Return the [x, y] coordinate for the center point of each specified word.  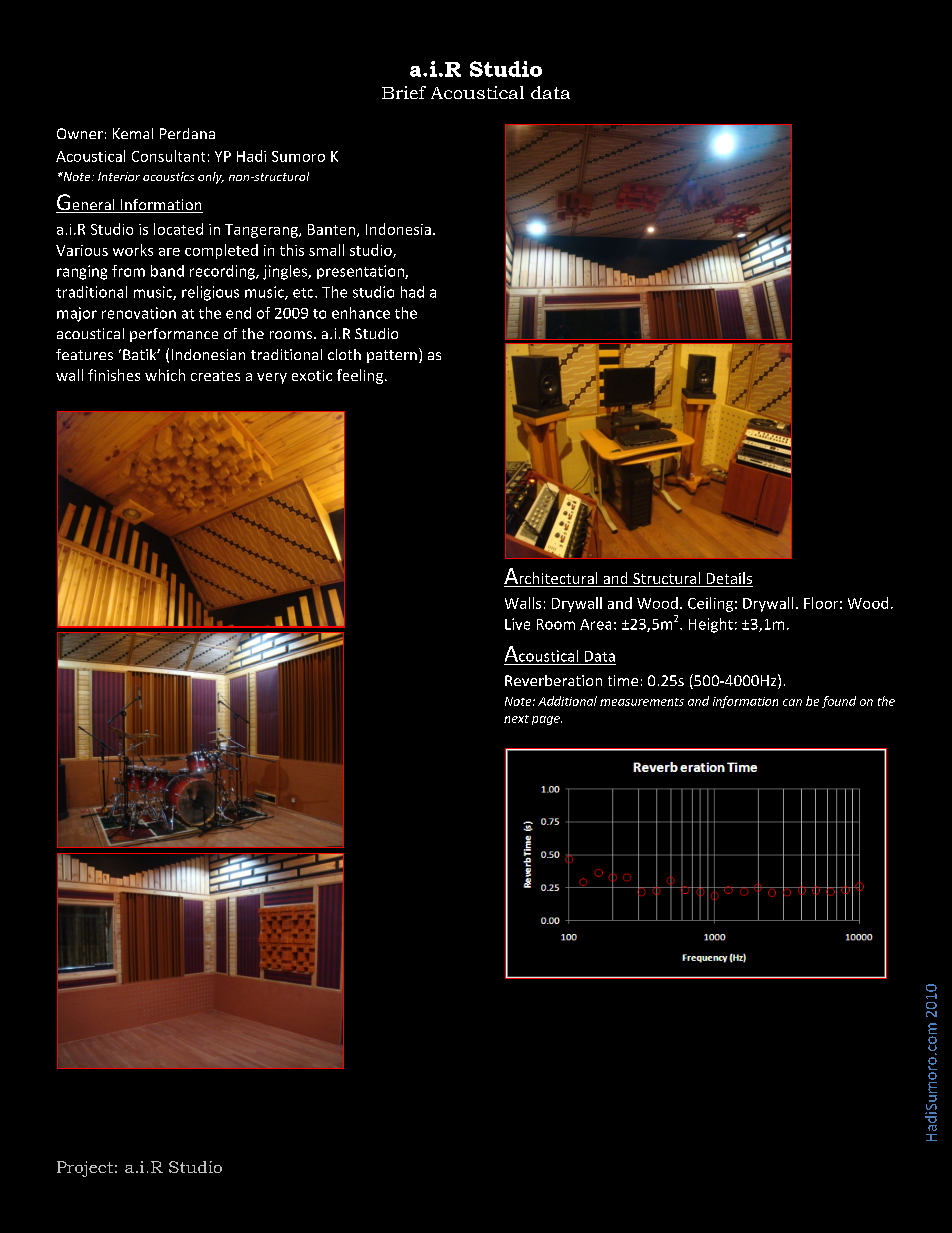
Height [711, 625]
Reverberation [553, 680]
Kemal [133, 133]
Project [85, 1169]
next [516, 719]
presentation [361, 272]
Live [517, 624]
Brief [404, 92]
